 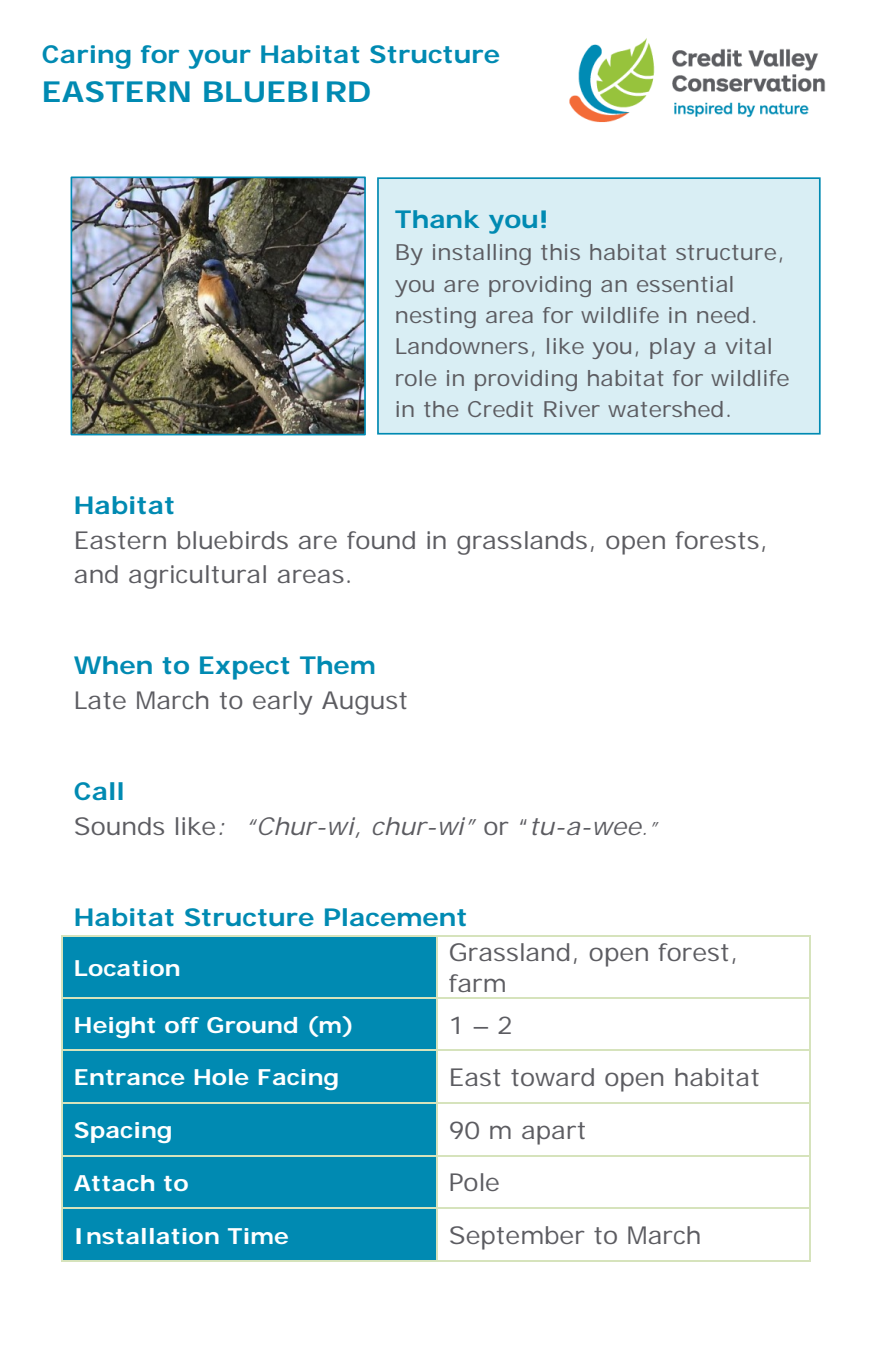 What do you see at coordinates (197, 577) in the screenshot?
I see `agricultural` at bounding box center [197, 577].
